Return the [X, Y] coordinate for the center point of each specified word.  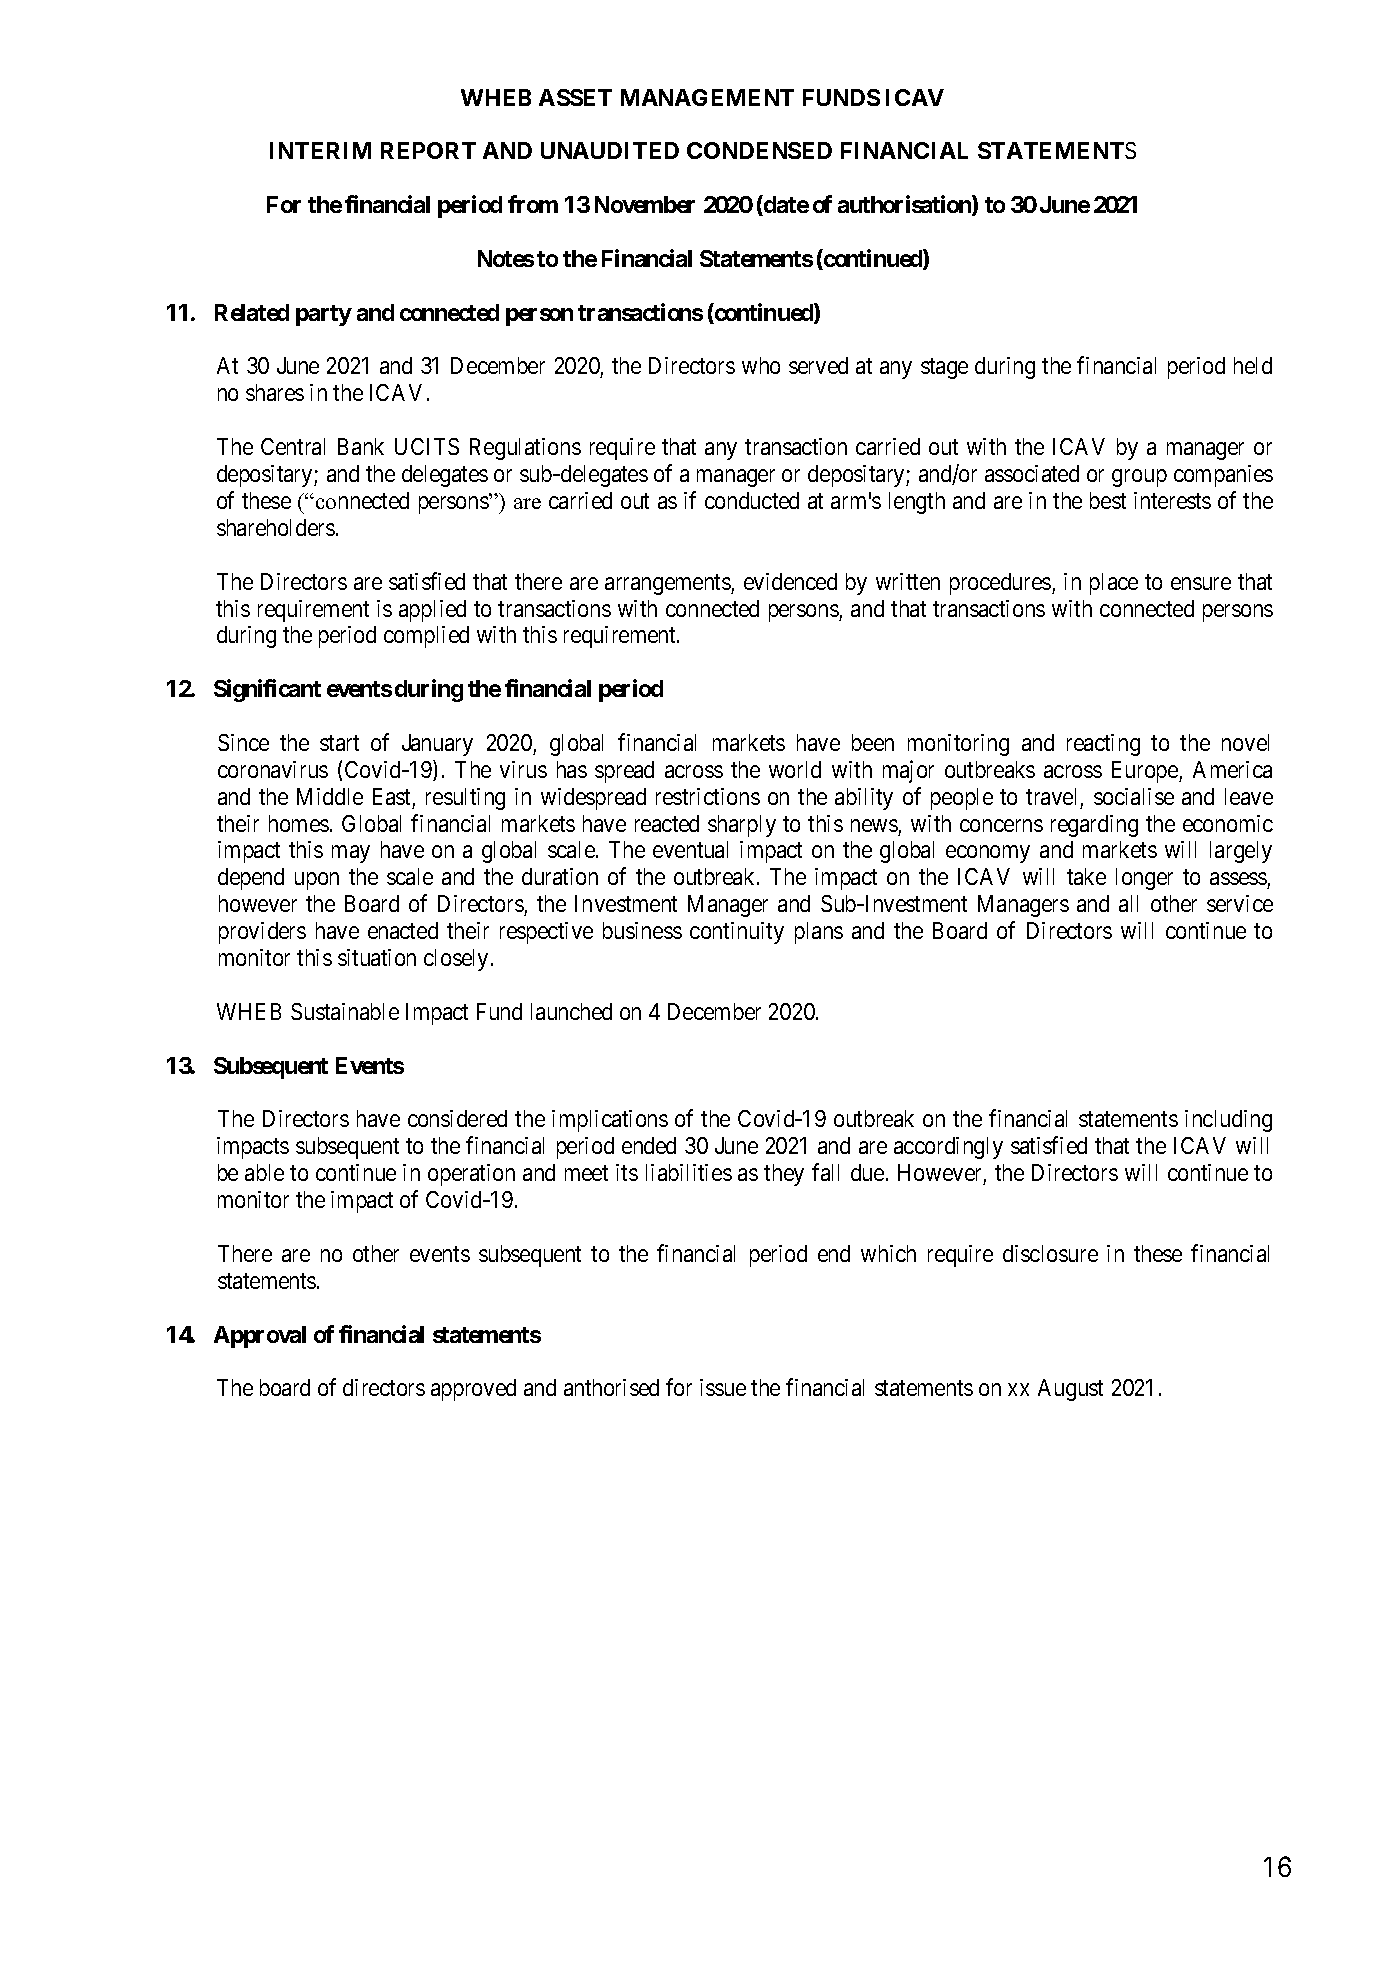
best [1108, 500]
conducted [752, 500]
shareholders [276, 527]
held [1253, 365]
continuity [737, 933]
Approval [260, 1337]
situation [377, 957]
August [1070, 1390]
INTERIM [320, 150]
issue [723, 1387]
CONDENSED [759, 150]
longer [1144, 879]
